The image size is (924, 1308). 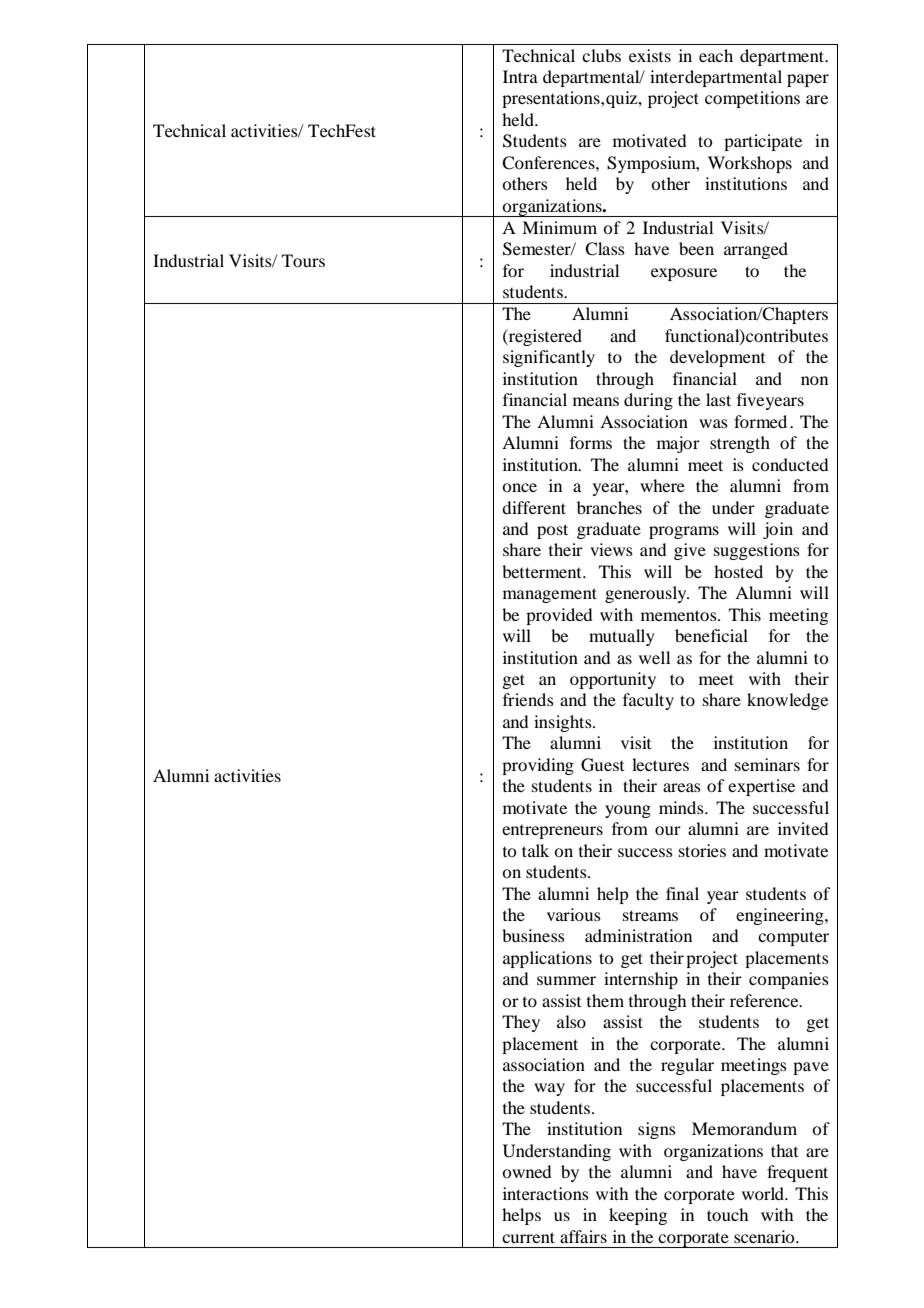 I want to click on owned, so click(x=526, y=1171).
